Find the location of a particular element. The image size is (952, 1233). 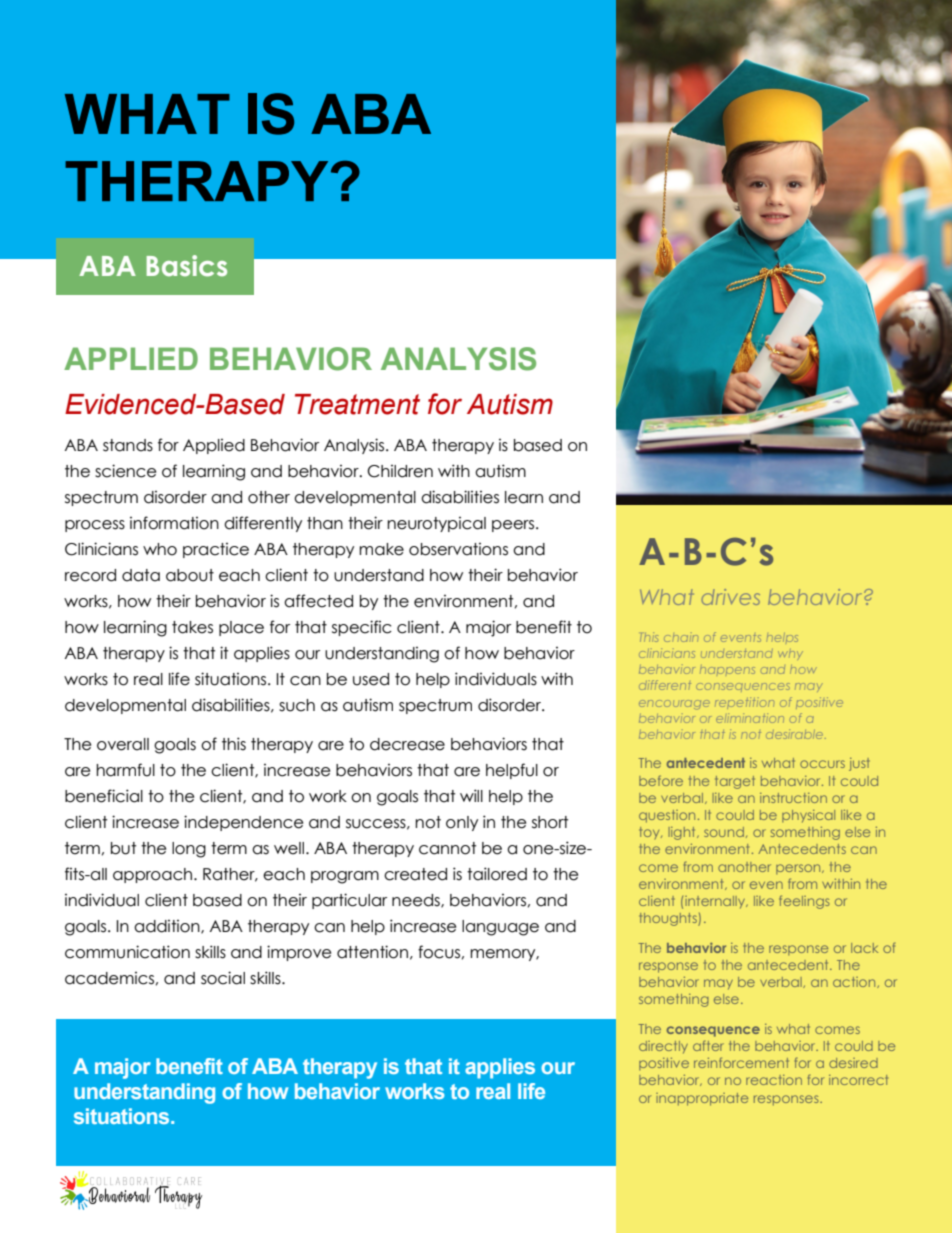

social is located at coordinates (223, 978).
